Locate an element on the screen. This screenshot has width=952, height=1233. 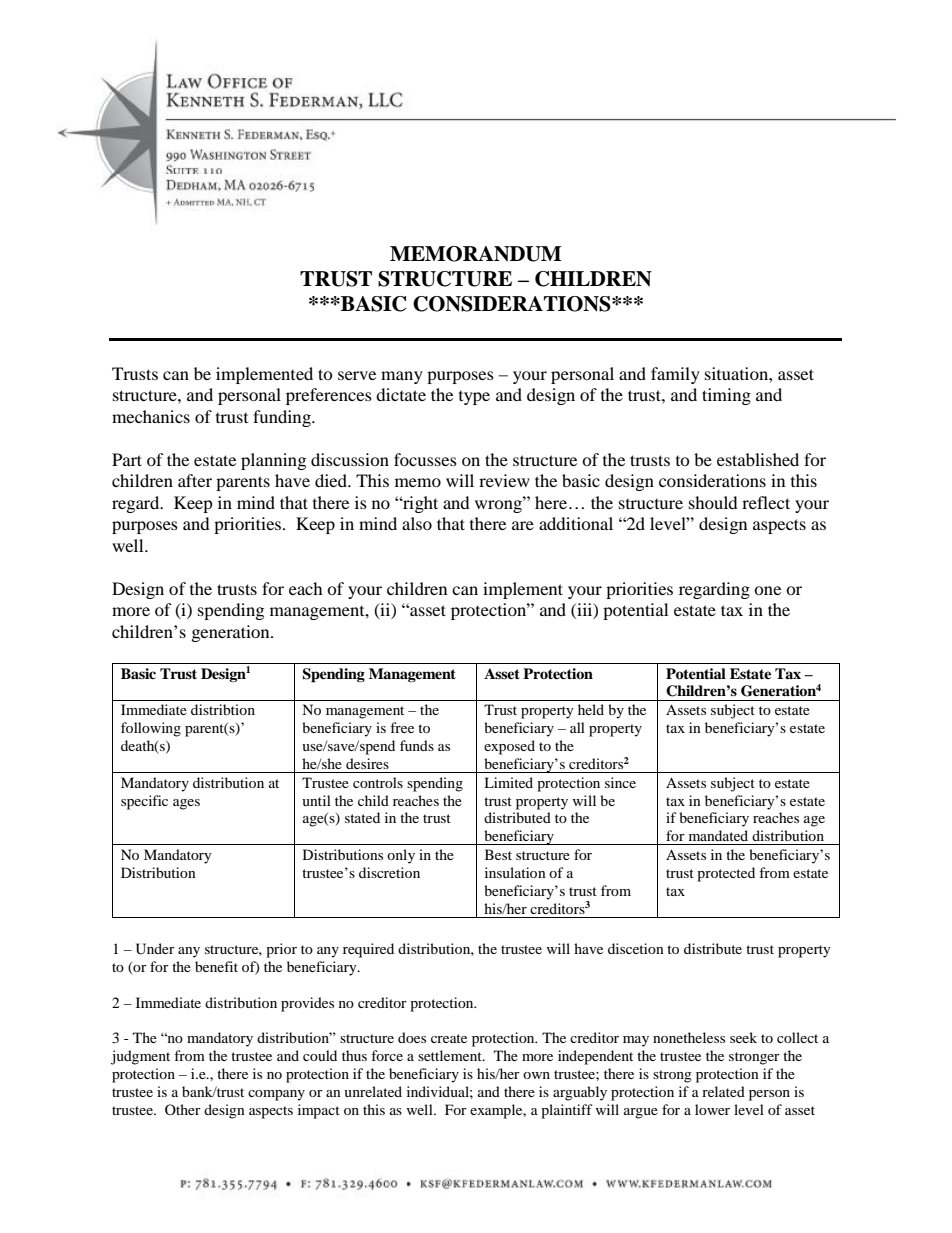
following is located at coordinates (151, 729).
